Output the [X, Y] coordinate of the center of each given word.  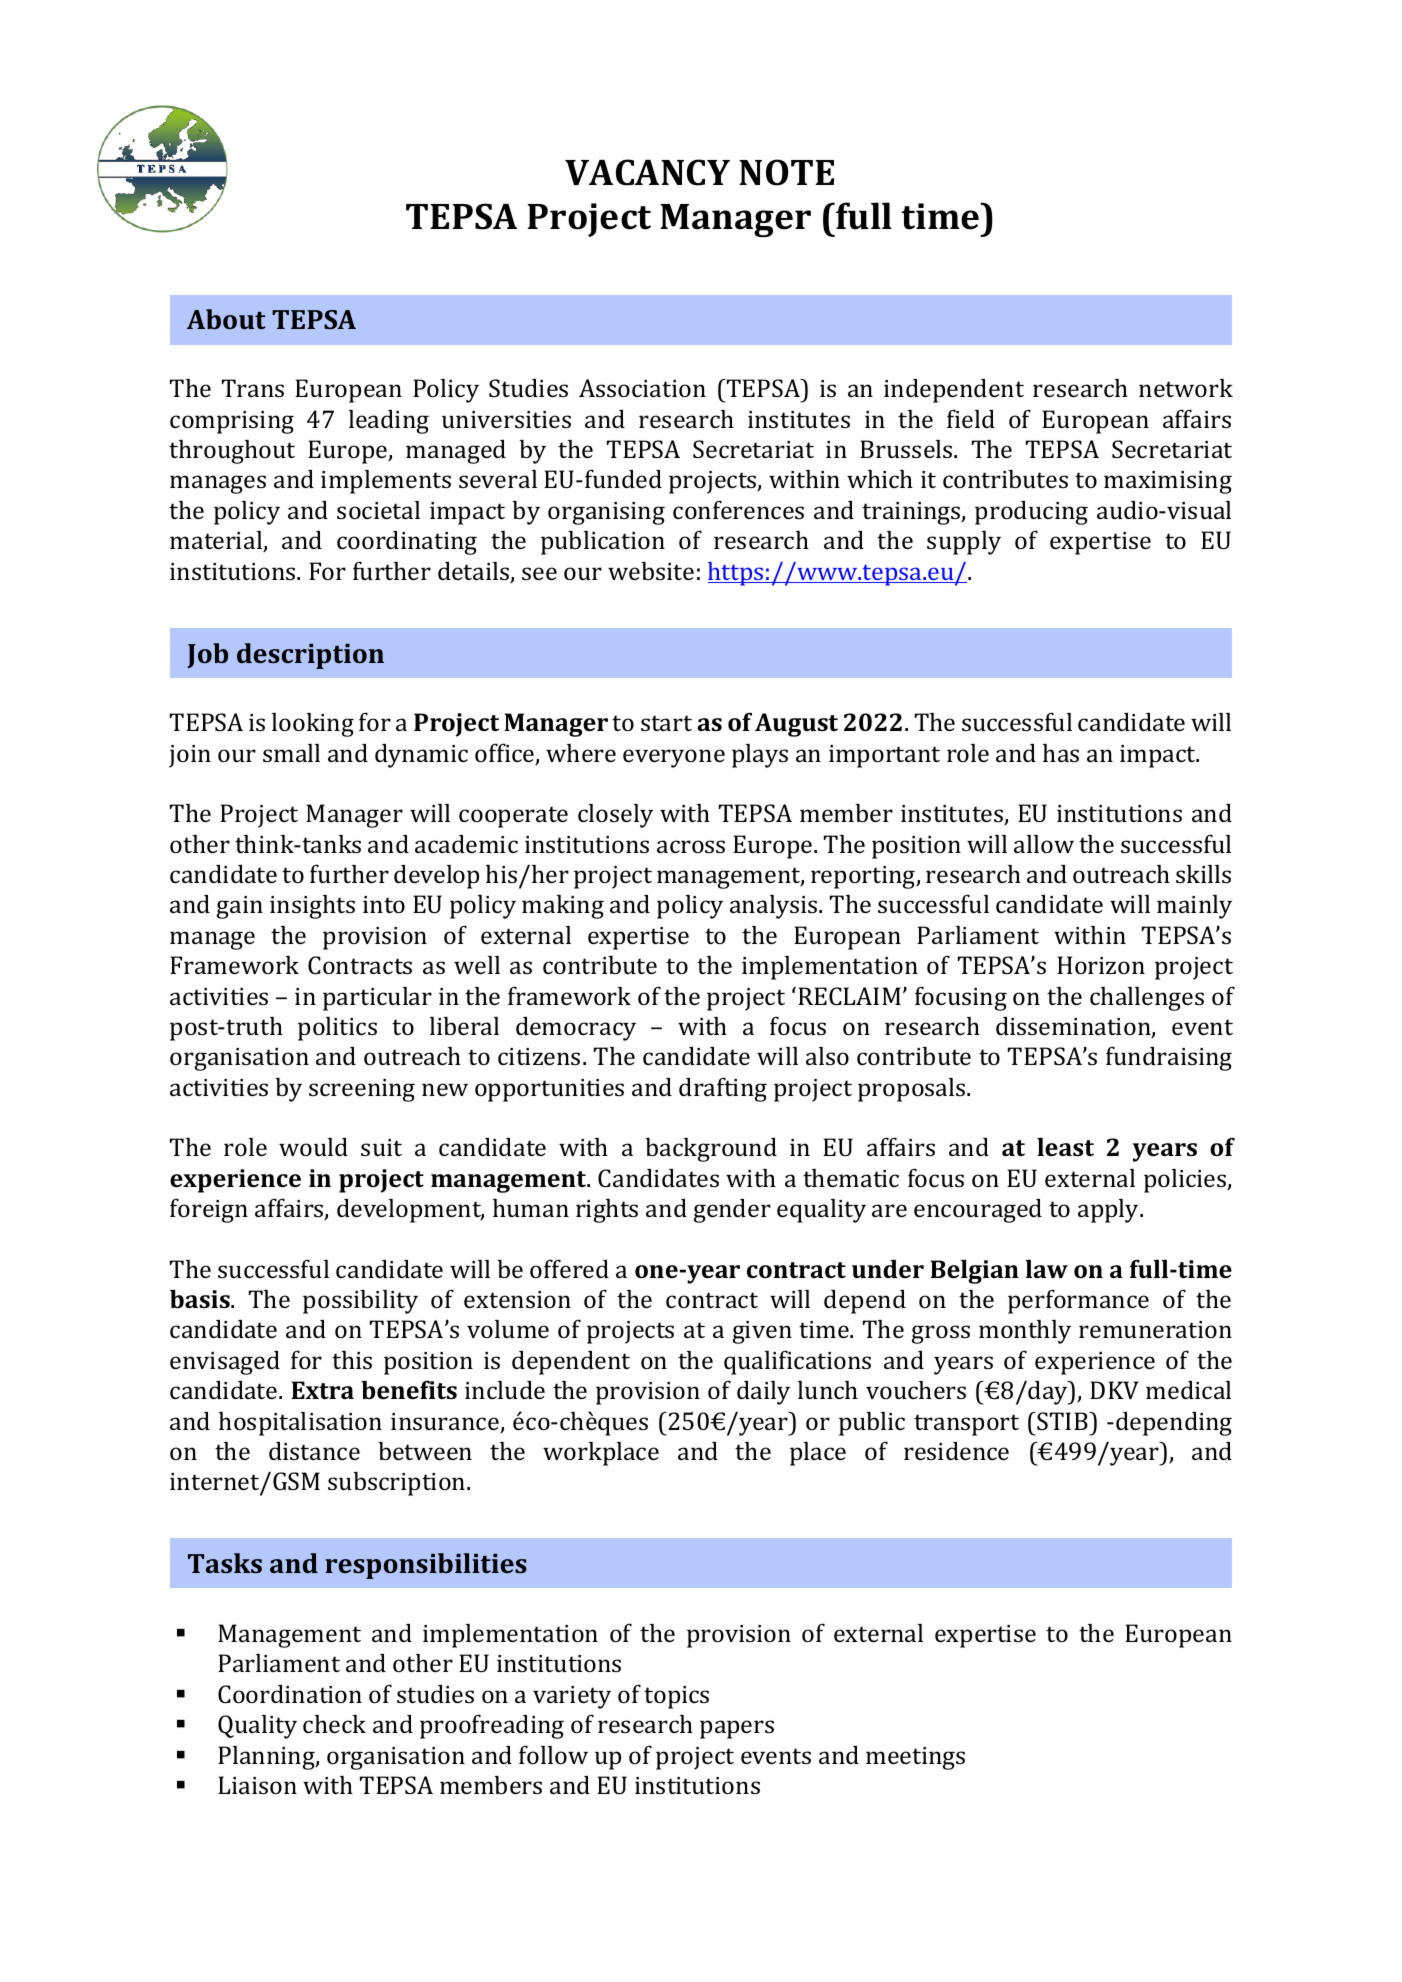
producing [1031, 513]
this [352, 1360]
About [226, 319]
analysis [775, 907]
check [334, 1724]
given [762, 1332]
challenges [1147, 999]
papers [737, 1729]
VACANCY [647, 172]
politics [337, 1029]
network [1186, 388]
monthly [1025, 1332]
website [651, 571]
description [310, 656]
